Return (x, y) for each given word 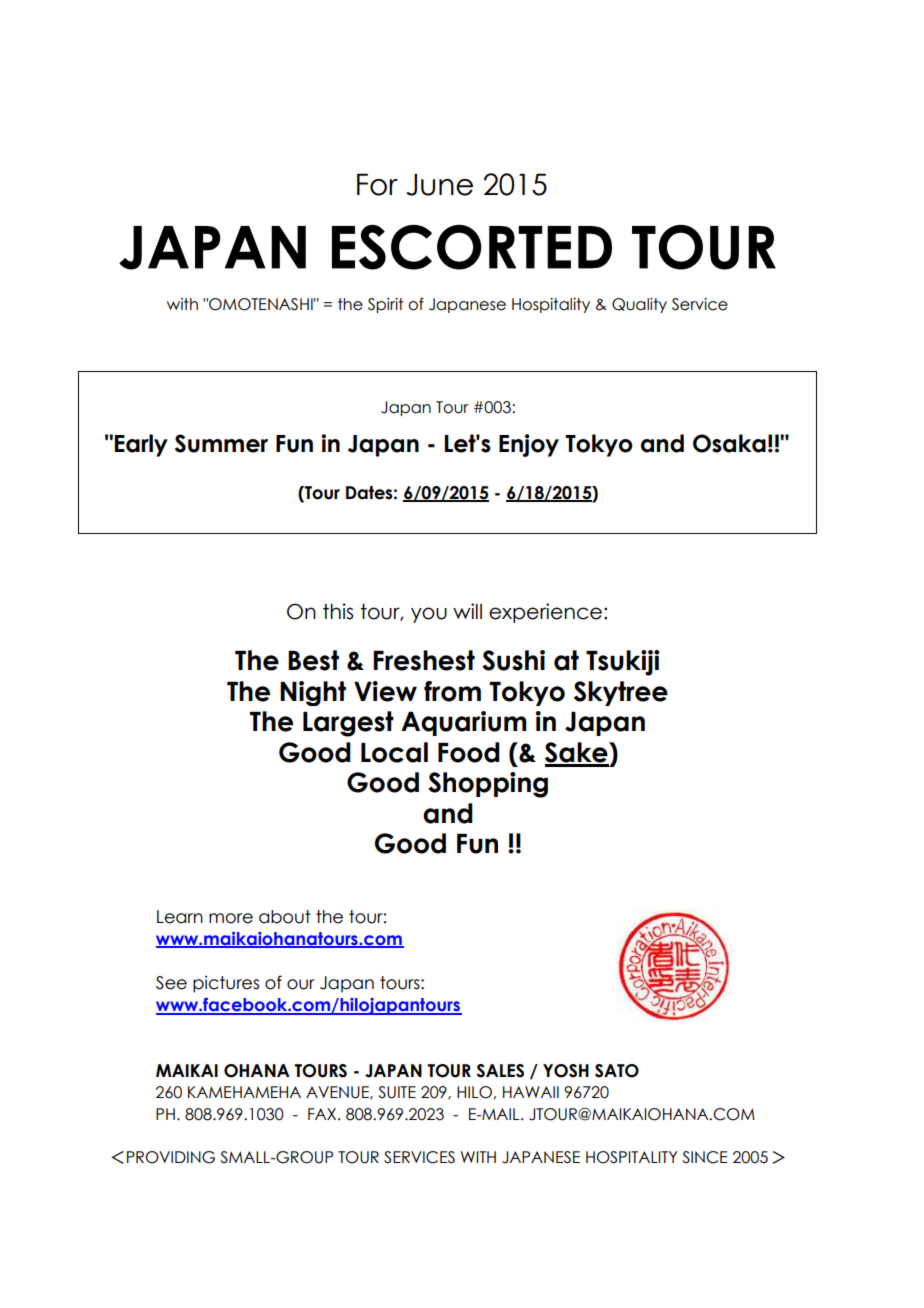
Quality (639, 305)
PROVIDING (171, 1157)
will (467, 611)
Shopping (488, 785)
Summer (221, 443)
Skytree (621, 693)
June (439, 184)
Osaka (729, 443)
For (377, 184)
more (231, 918)
